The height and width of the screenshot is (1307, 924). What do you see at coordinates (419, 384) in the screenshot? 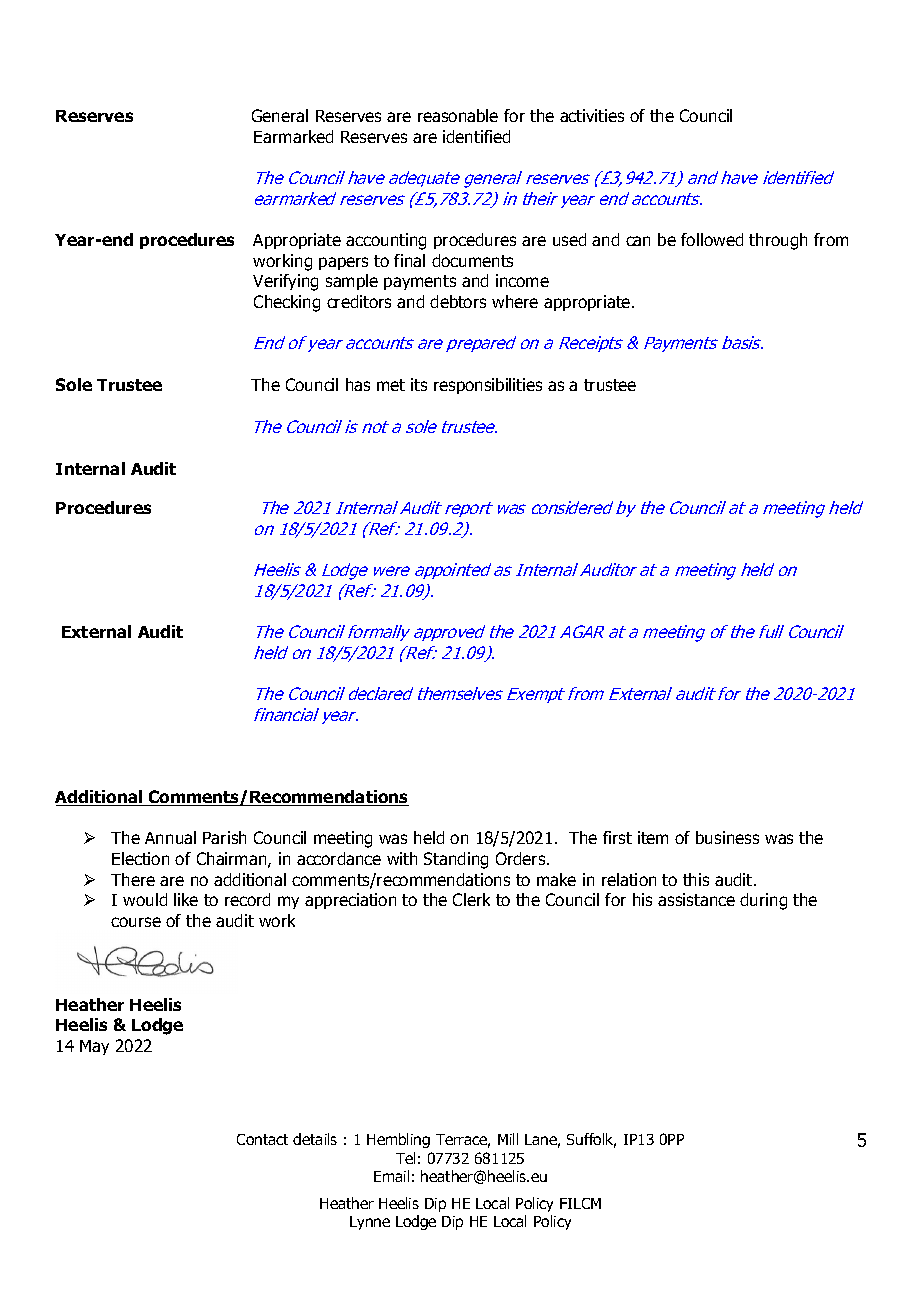
I see `its` at bounding box center [419, 384].
